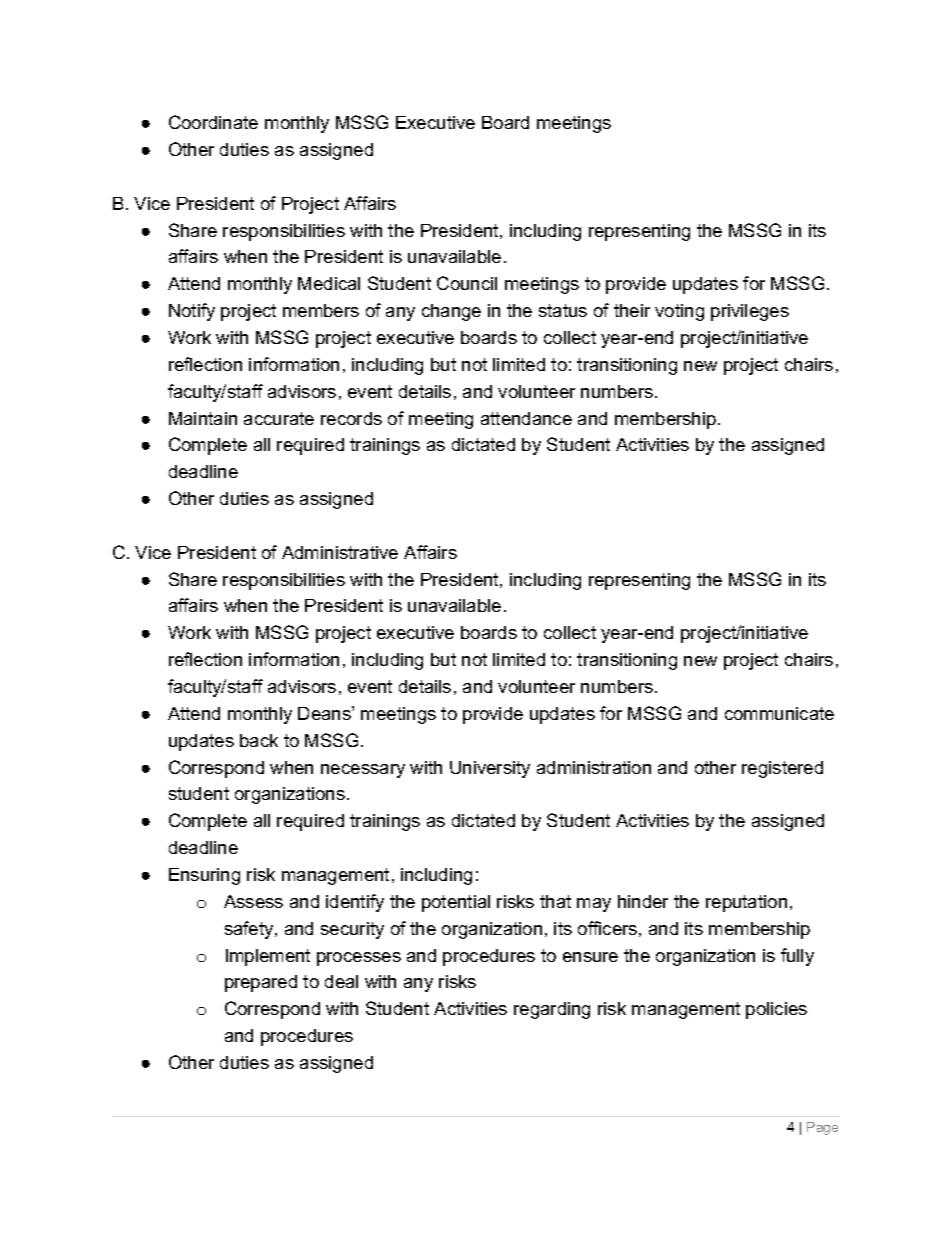 The height and width of the screenshot is (1233, 952). I want to click on change, so click(451, 312).
